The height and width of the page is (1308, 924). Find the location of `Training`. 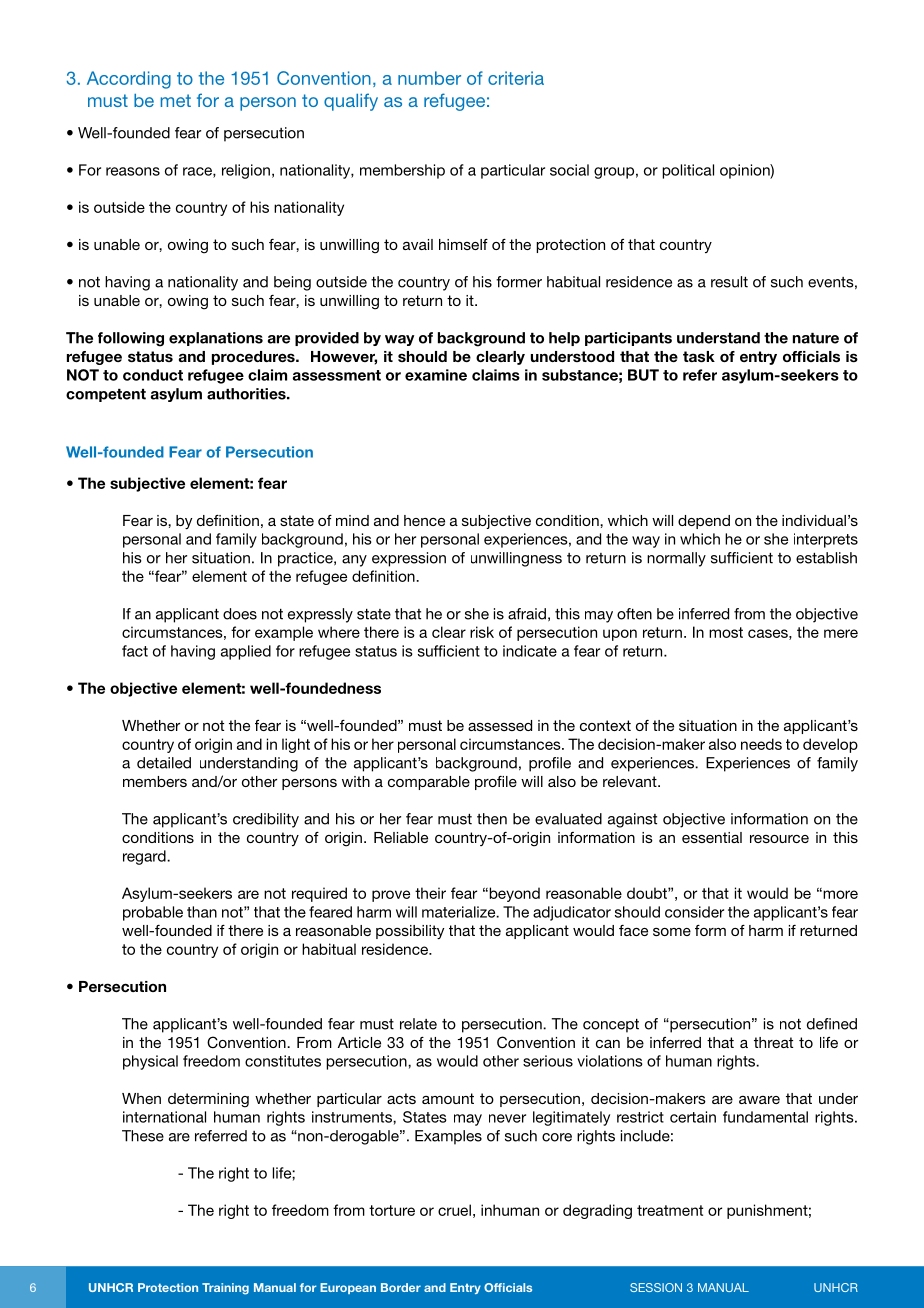

Training is located at coordinates (225, 1289).
